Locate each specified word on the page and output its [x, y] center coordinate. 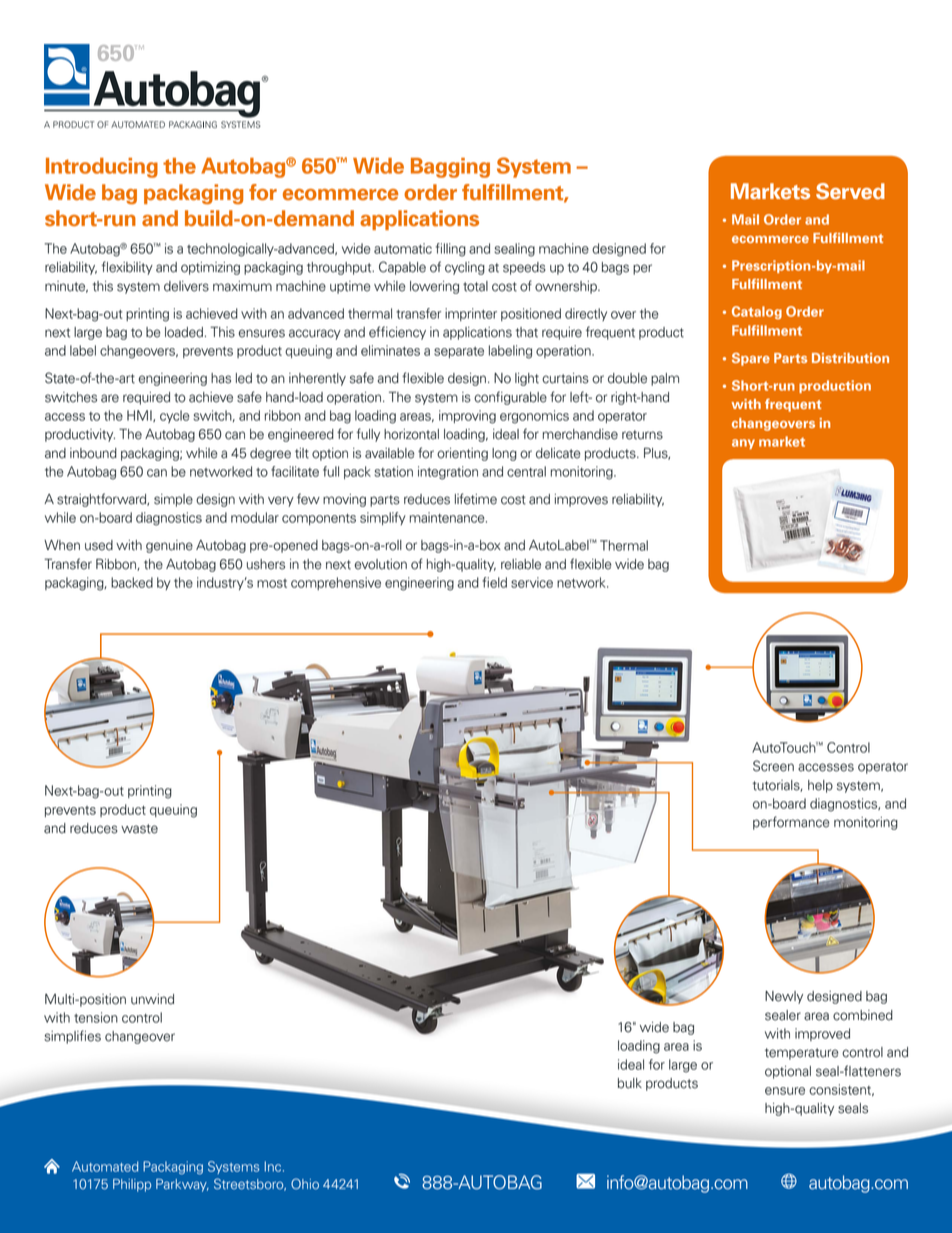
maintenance [448, 517]
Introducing [102, 168]
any [743, 444]
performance [791, 823]
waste [139, 829]
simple [173, 500]
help [820, 786]
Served [850, 191]
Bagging [450, 168]
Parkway [182, 1185]
